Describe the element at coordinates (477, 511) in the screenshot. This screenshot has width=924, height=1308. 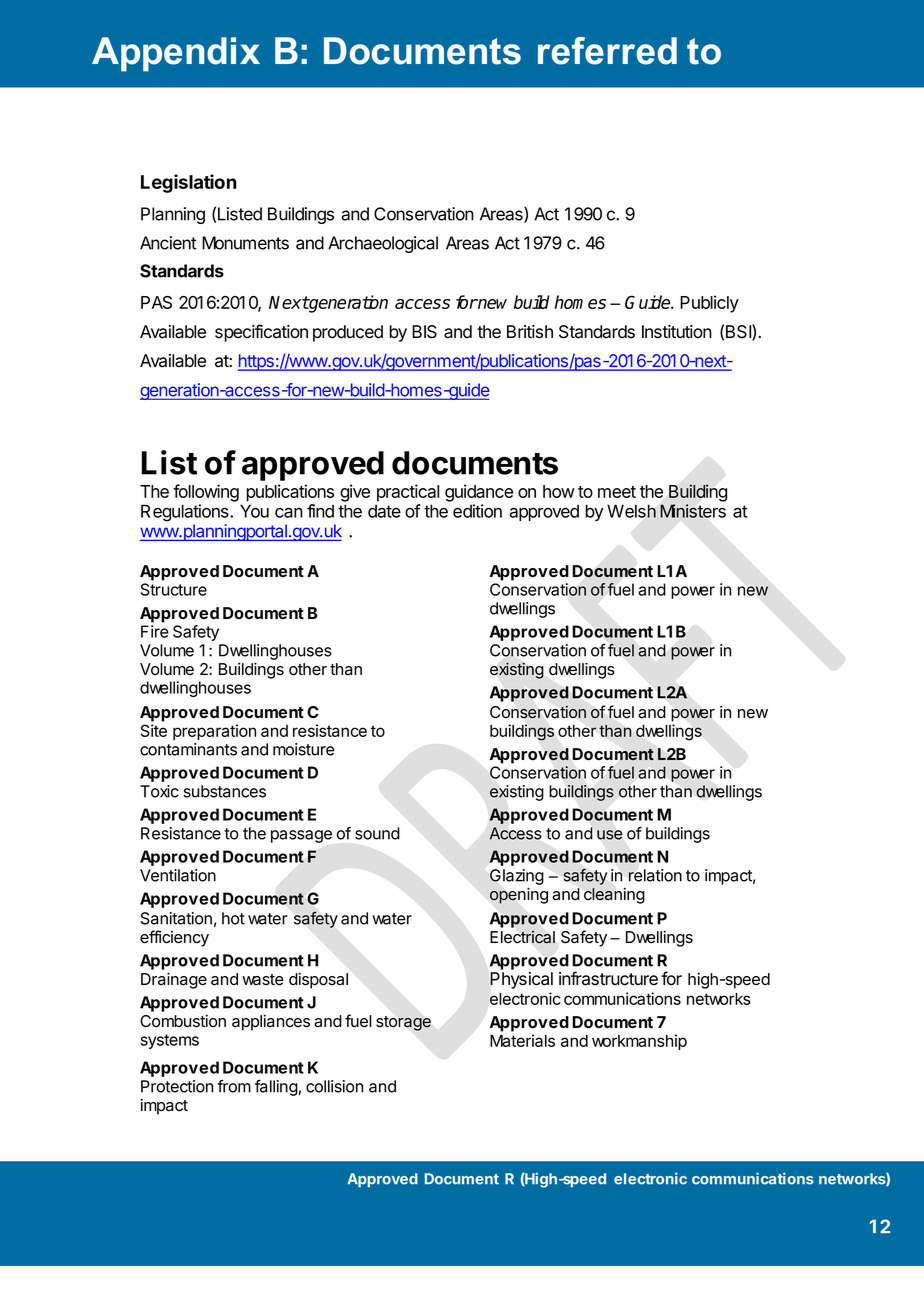
I see `edition` at that location.
